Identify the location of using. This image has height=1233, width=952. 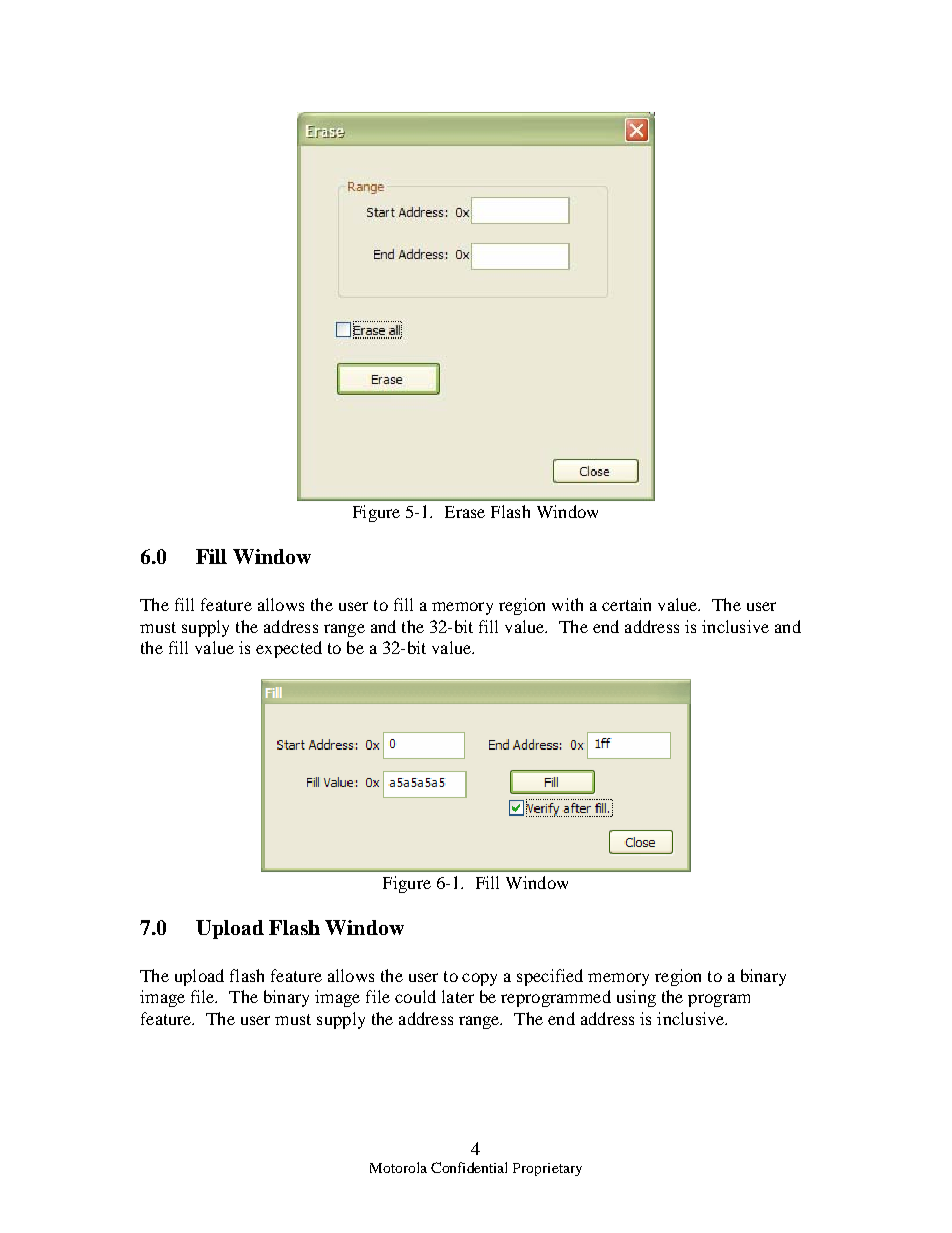
(636, 998).
